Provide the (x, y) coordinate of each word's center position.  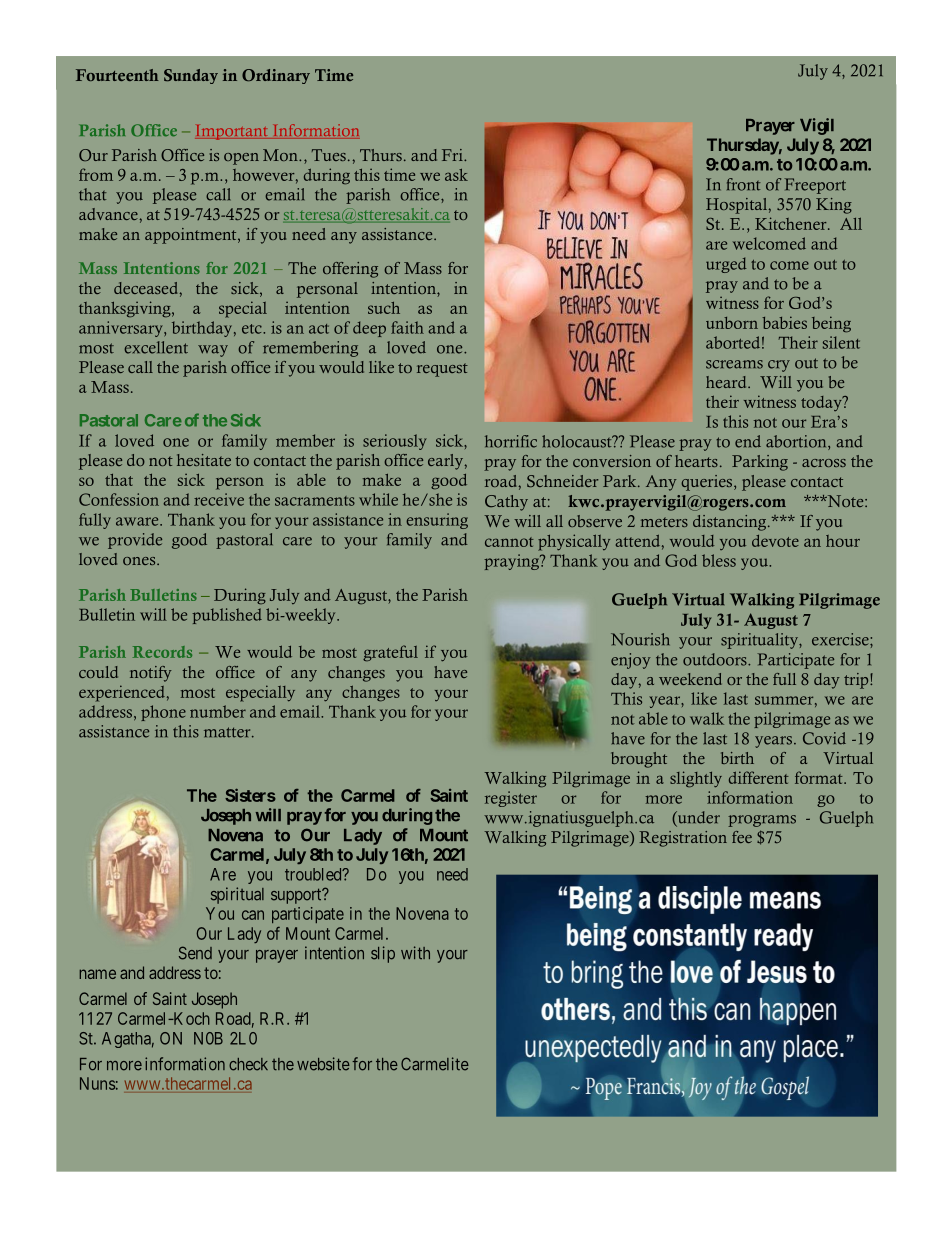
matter (228, 732)
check (248, 1064)
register (511, 799)
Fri (453, 155)
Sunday (191, 76)
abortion (797, 442)
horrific (511, 441)
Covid (824, 738)
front (744, 184)
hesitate (204, 460)
